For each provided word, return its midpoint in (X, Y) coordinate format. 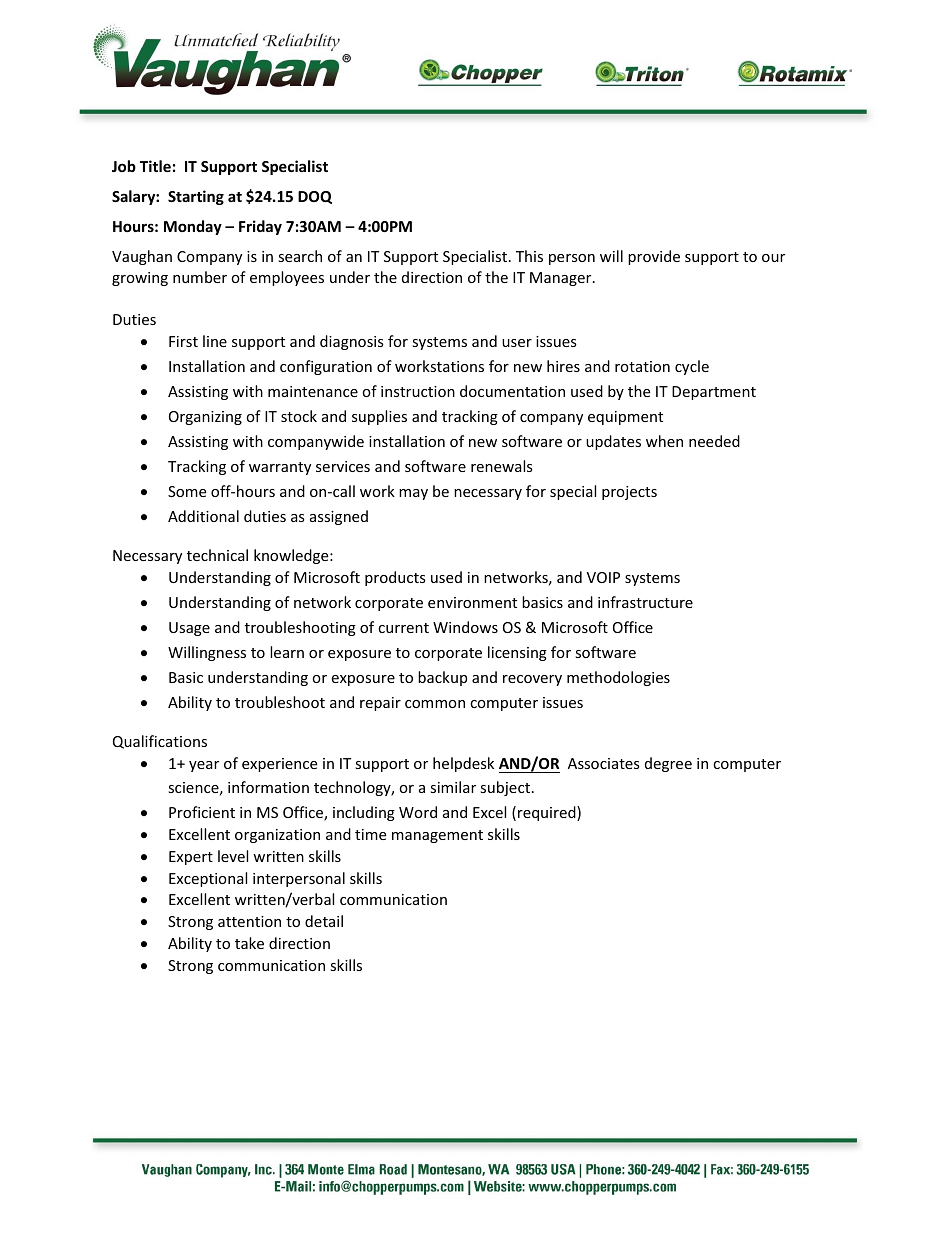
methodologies (618, 678)
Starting (196, 197)
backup (442, 678)
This (529, 256)
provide (654, 257)
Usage (189, 629)
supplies (379, 417)
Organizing (205, 418)
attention (249, 921)
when (664, 441)
